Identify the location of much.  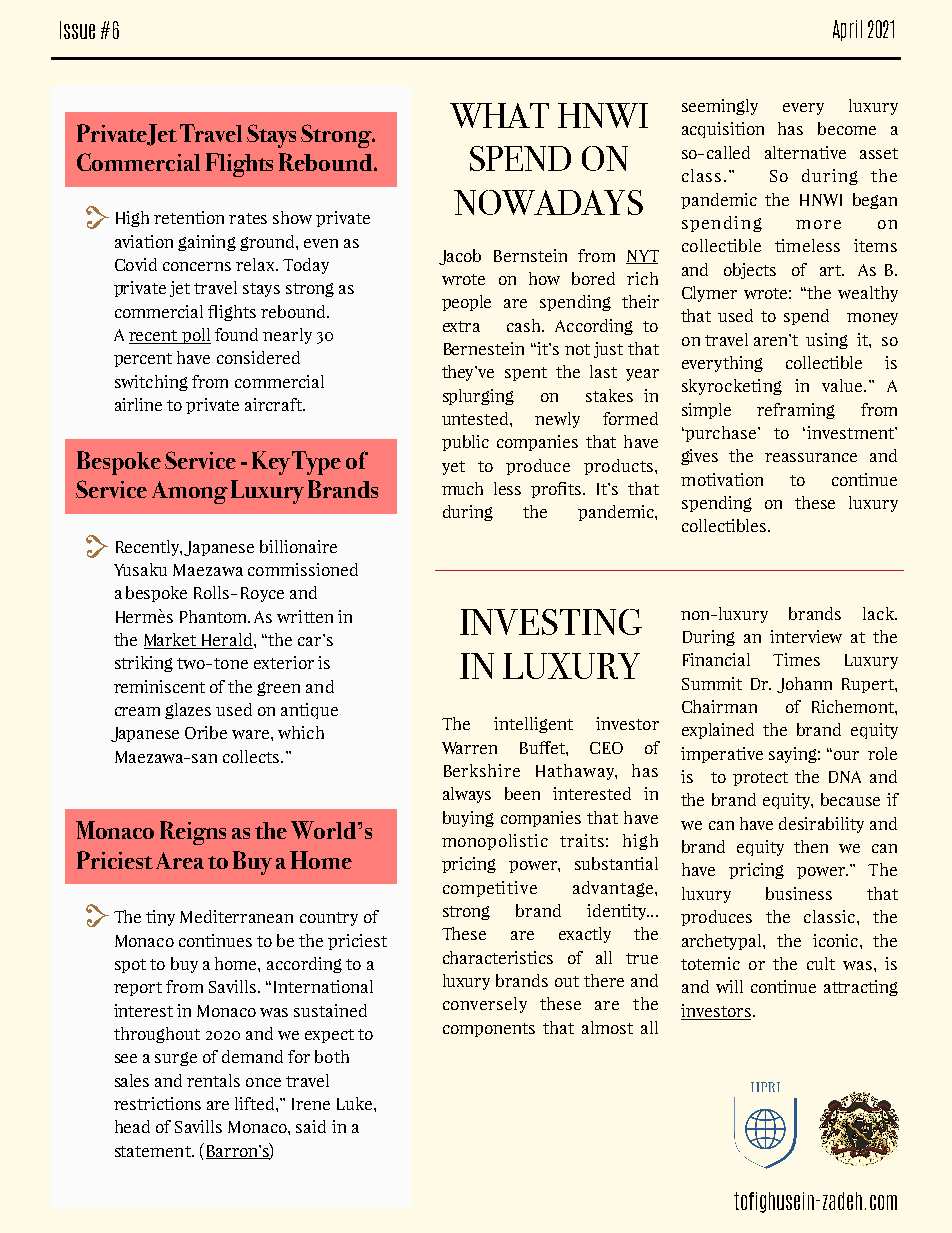
(462, 488).
